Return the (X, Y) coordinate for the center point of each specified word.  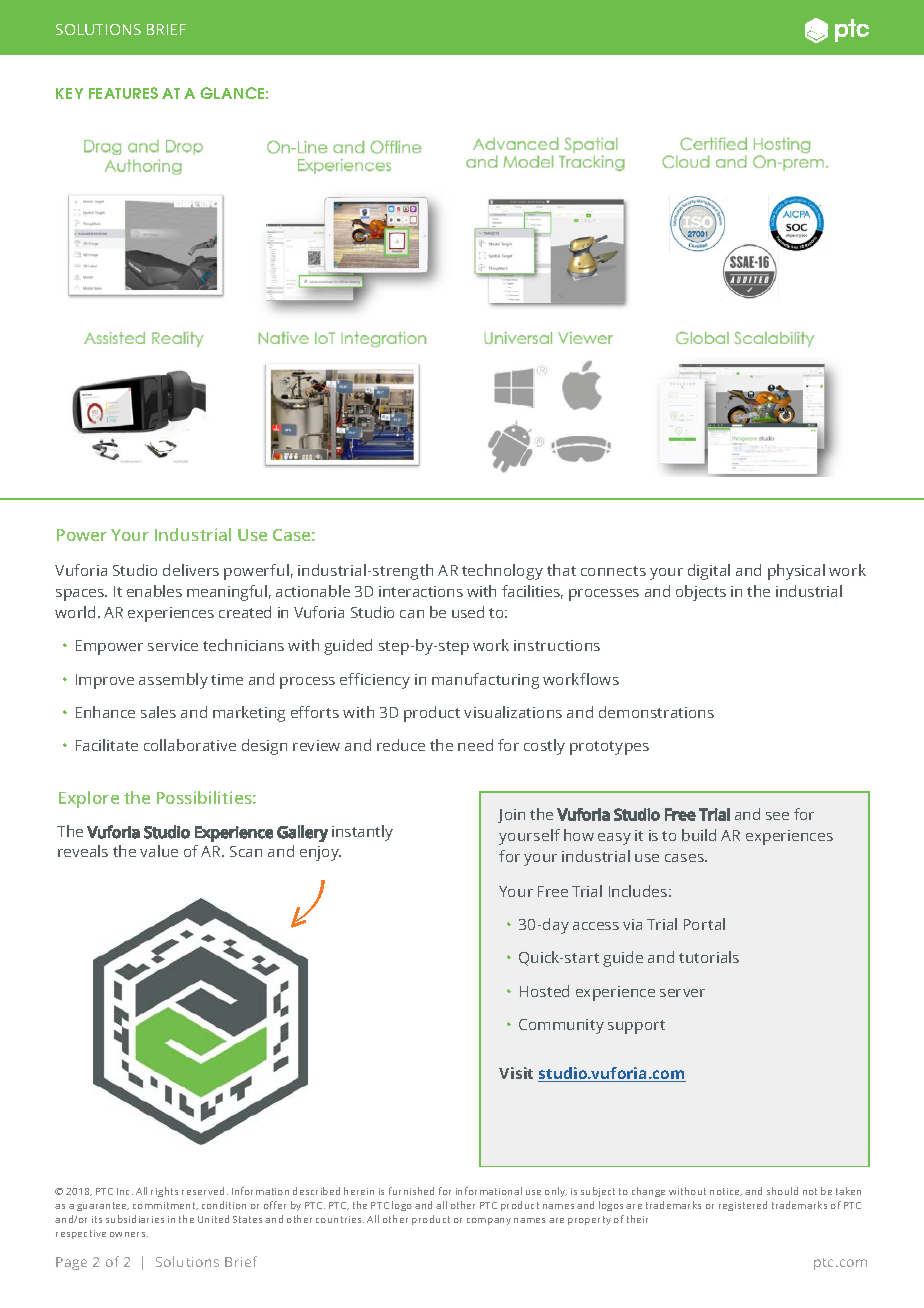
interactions (421, 591)
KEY (69, 93)
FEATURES (123, 93)
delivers (191, 570)
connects (613, 571)
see (777, 816)
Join (511, 816)
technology (502, 572)
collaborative (190, 745)
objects (701, 593)
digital (709, 572)
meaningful (227, 593)
